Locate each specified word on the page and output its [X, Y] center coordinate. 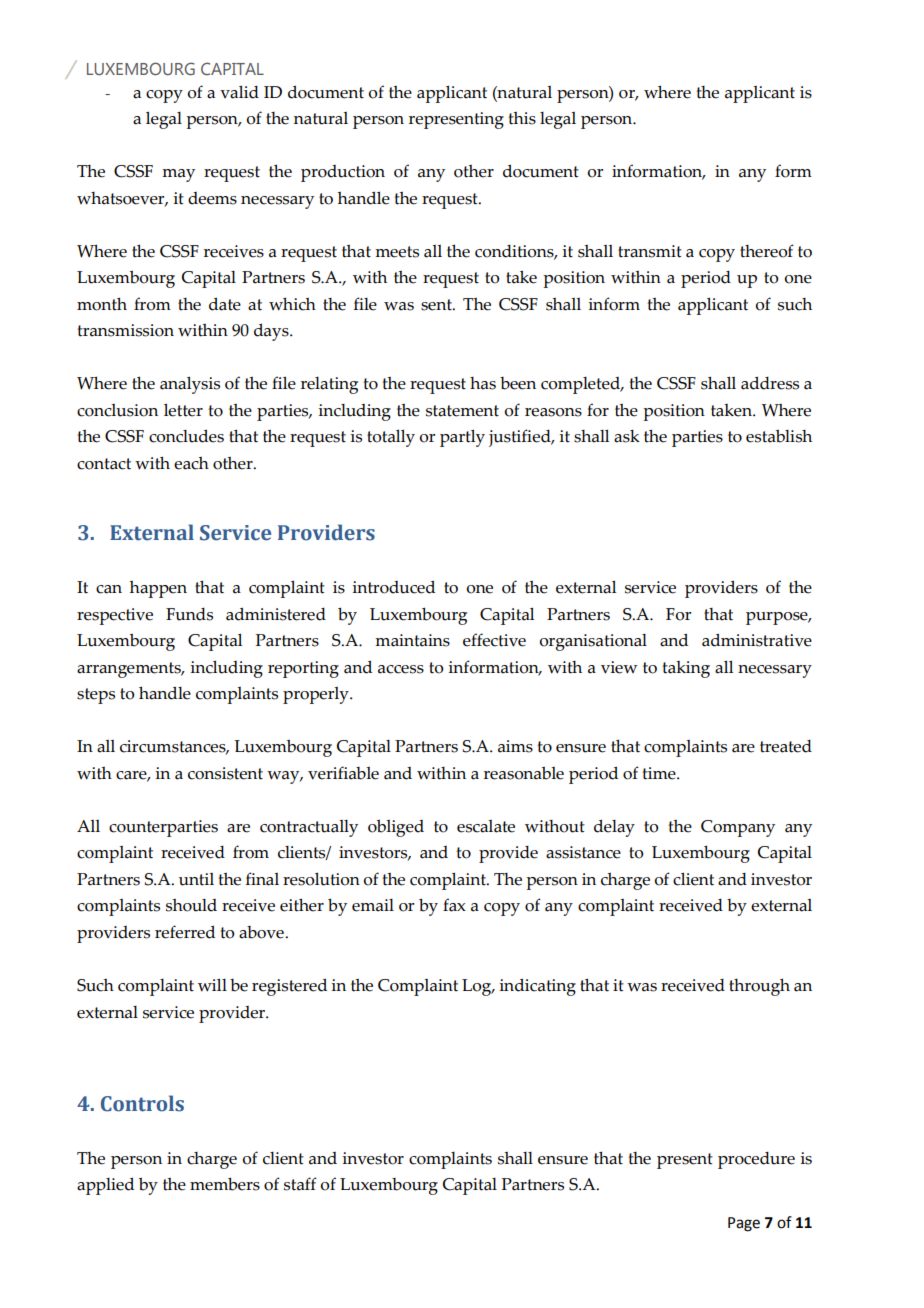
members [225, 1184]
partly [462, 438]
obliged [396, 828]
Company [738, 828]
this [522, 118]
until [196, 879]
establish [779, 436]
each [191, 463]
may [178, 175]
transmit [650, 251]
